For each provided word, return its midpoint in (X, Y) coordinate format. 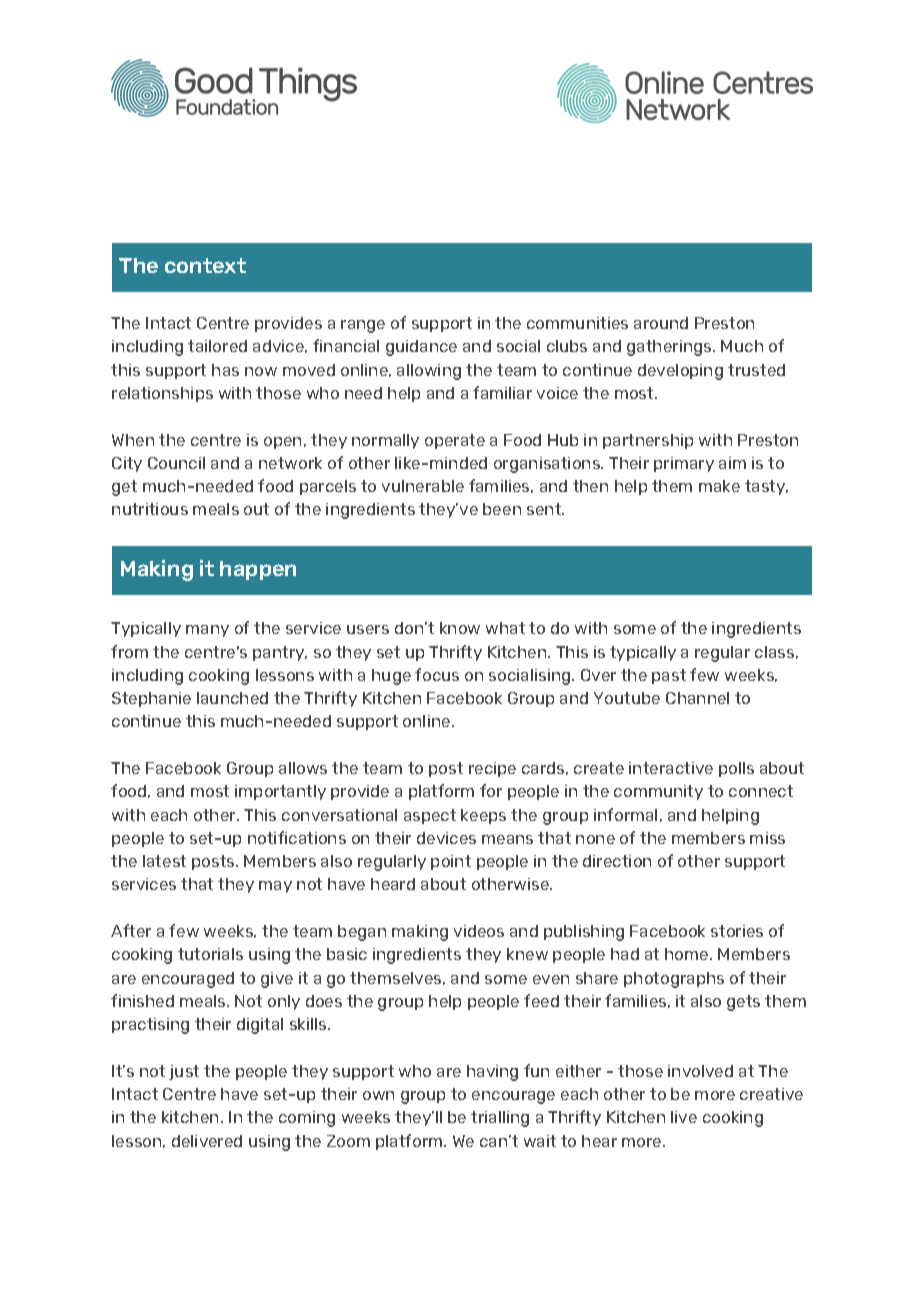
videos (479, 931)
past (669, 676)
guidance (421, 348)
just (184, 1072)
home (688, 954)
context (205, 265)
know (460, 628)
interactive (671, 768)
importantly (280, 792)
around (661, 323)
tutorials (210, 954)
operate (455, 441)
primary (684, 464)
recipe (492, 769)
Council (176, 463)
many (207, 631)
